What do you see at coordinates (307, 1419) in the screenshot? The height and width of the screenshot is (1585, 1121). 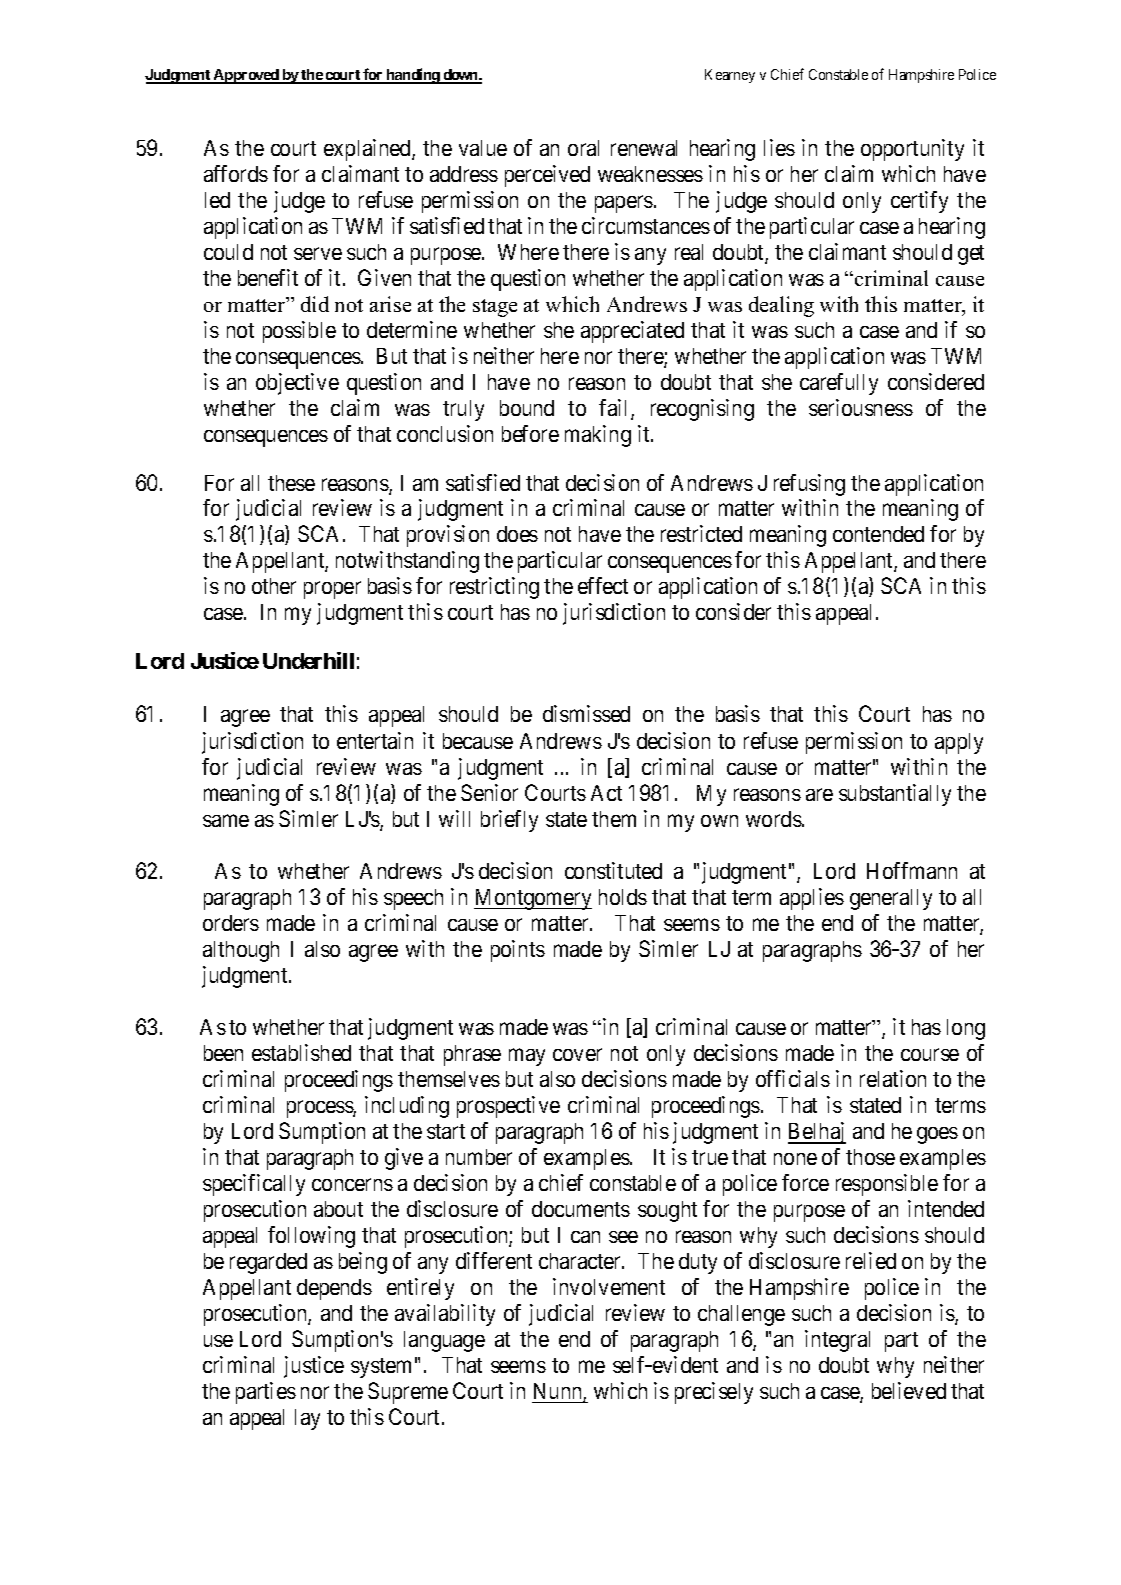 I see `lay` at bounding box center [307, 1419].
